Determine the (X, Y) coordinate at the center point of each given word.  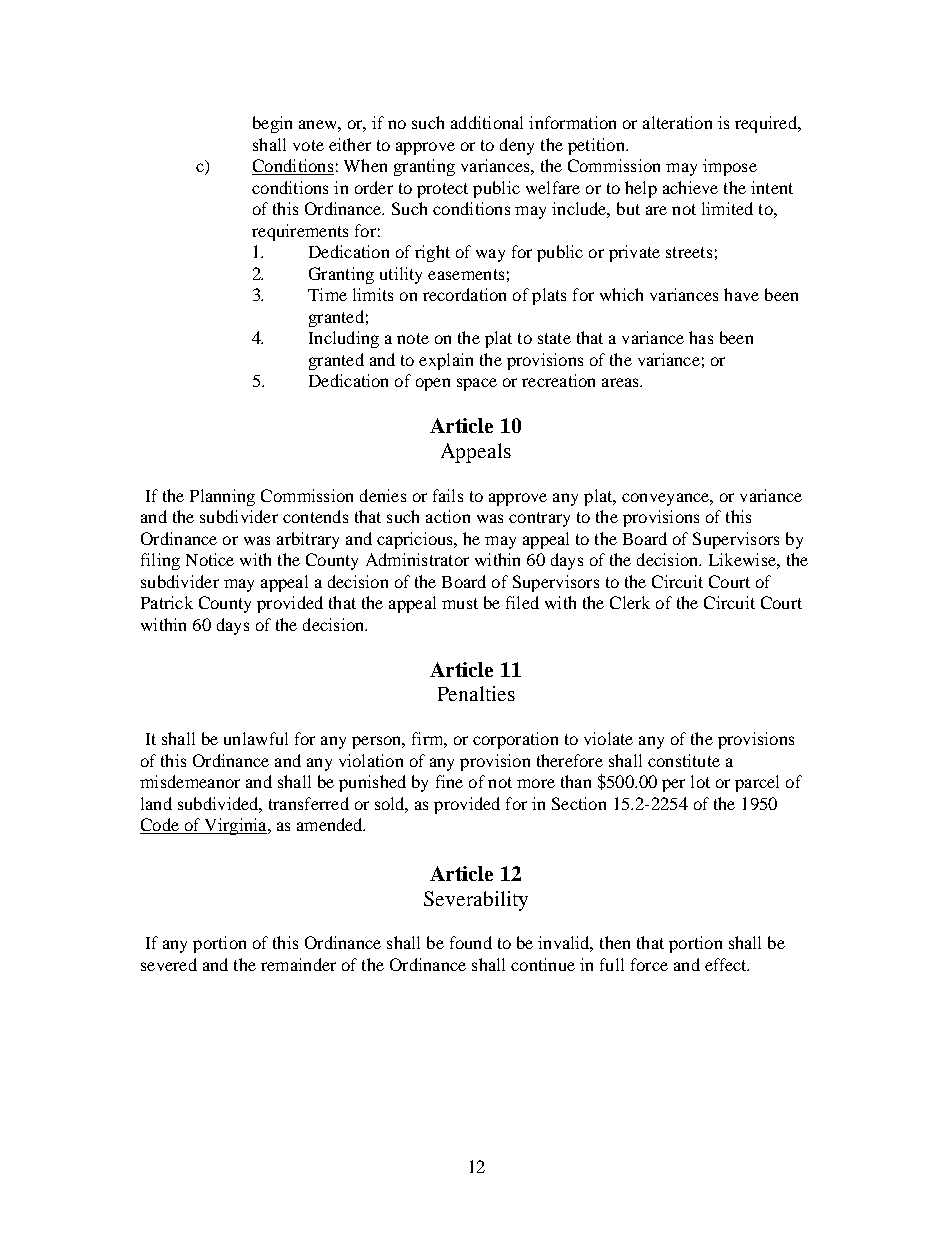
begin (272, 124)
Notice (210, 559)
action (448, 516)
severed (169, 964)
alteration (677, 122)
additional (487, 122)
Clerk (630, 602)
